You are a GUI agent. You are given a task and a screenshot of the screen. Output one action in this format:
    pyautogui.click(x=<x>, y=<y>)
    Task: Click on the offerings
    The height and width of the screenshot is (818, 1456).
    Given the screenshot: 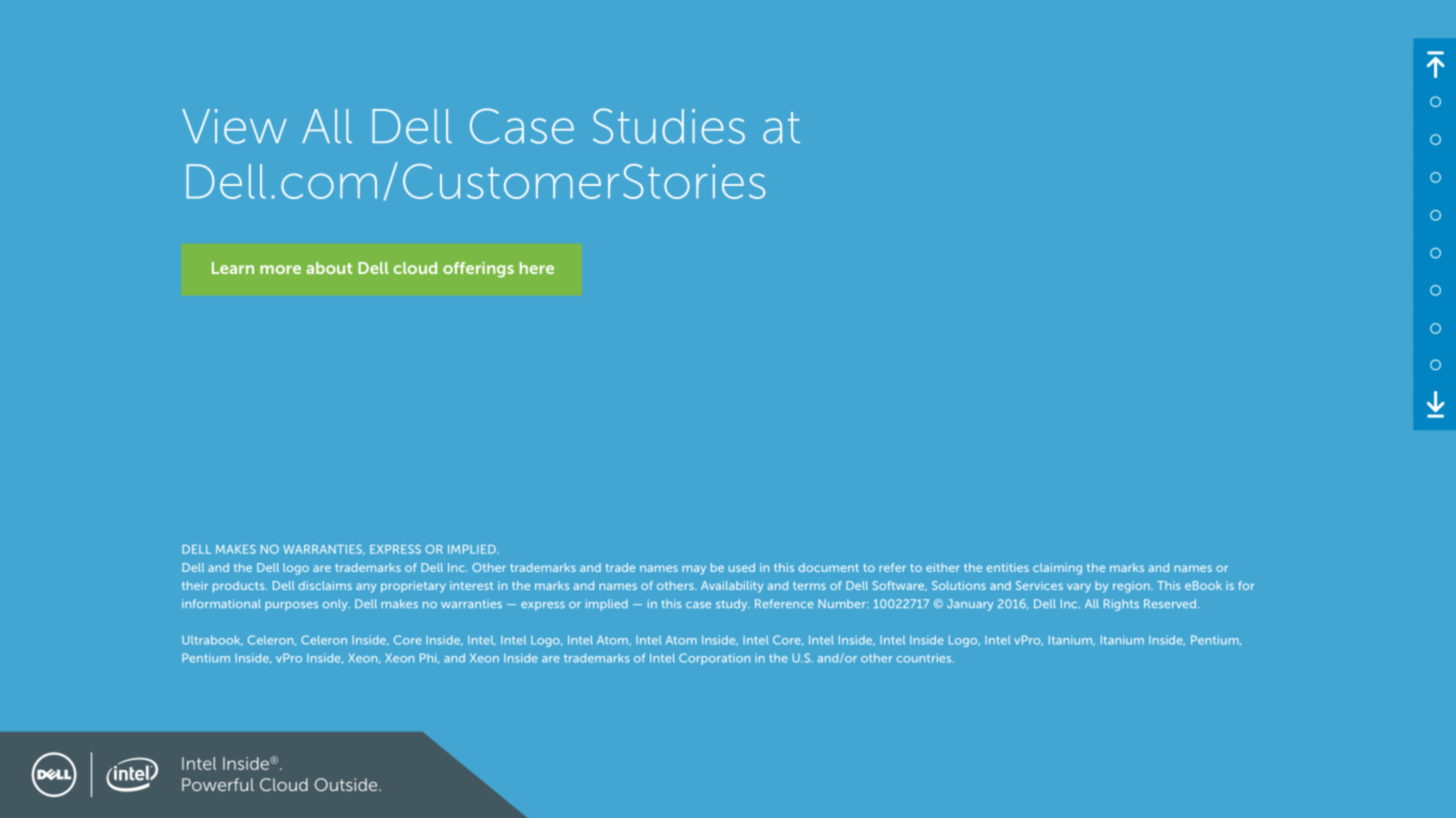 What is the action you would take?
    pyautogui.click(x=478, y=270)
